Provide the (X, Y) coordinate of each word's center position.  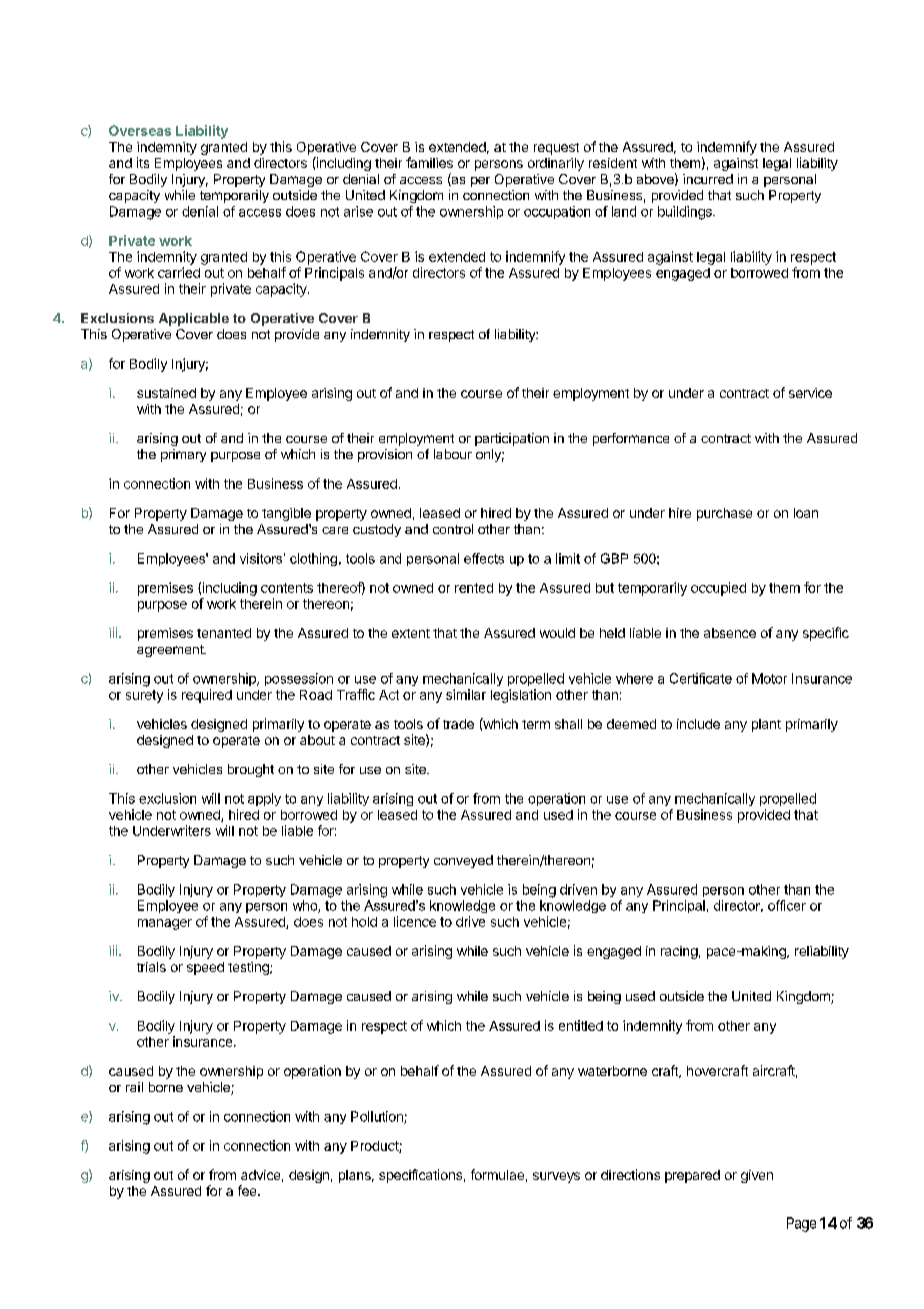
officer (787, 905)
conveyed (463, 861)
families (429, 162)
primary (183, 455)
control (453, 529)
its (143, 162)
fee (248, 1190)
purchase (724, 514)
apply (264, 799)
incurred (708, 179)
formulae (497, 1174)
